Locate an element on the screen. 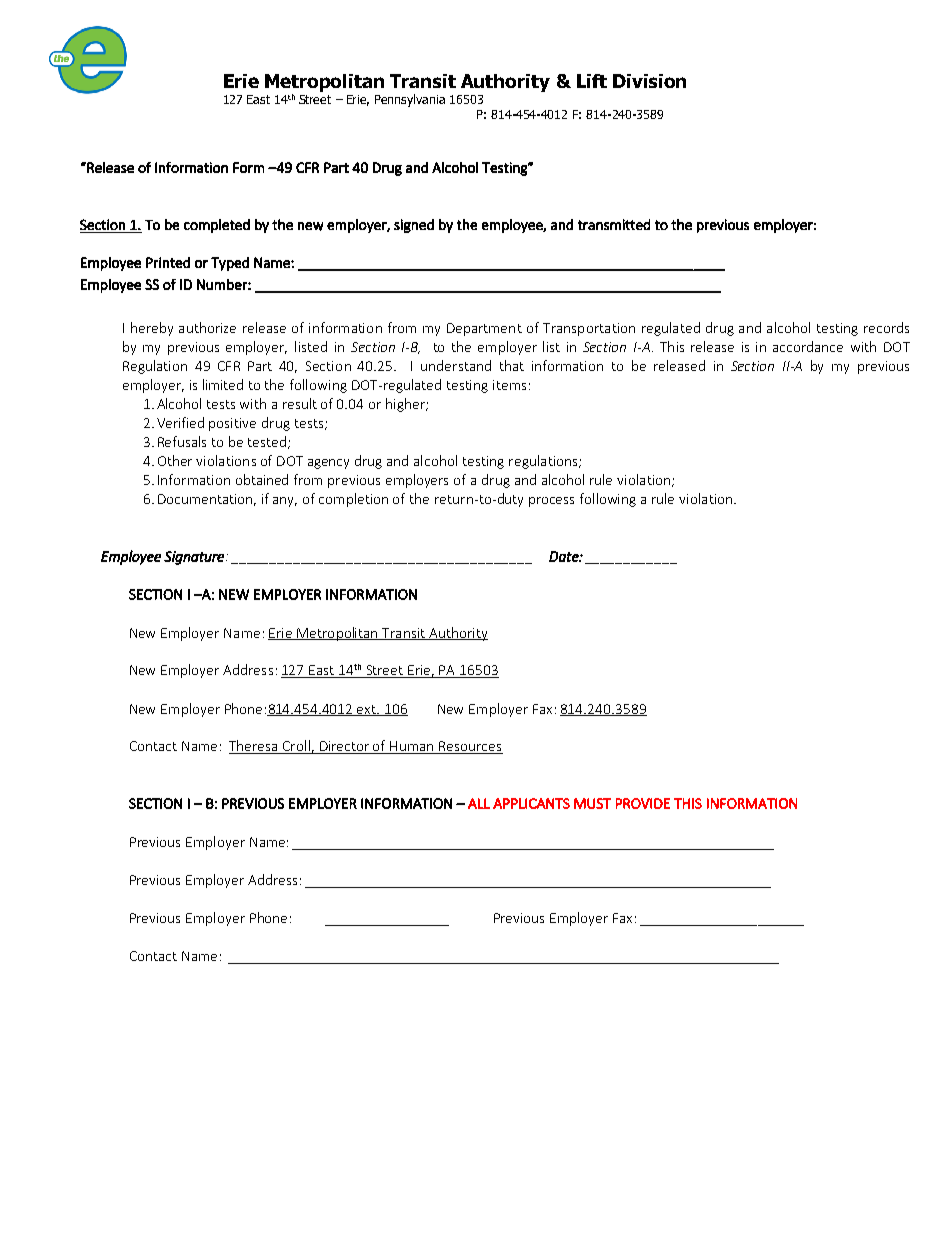 Image resolution: width=952 pixels, height=1233 pixels. accordance is located at coordinates (808, 346).
